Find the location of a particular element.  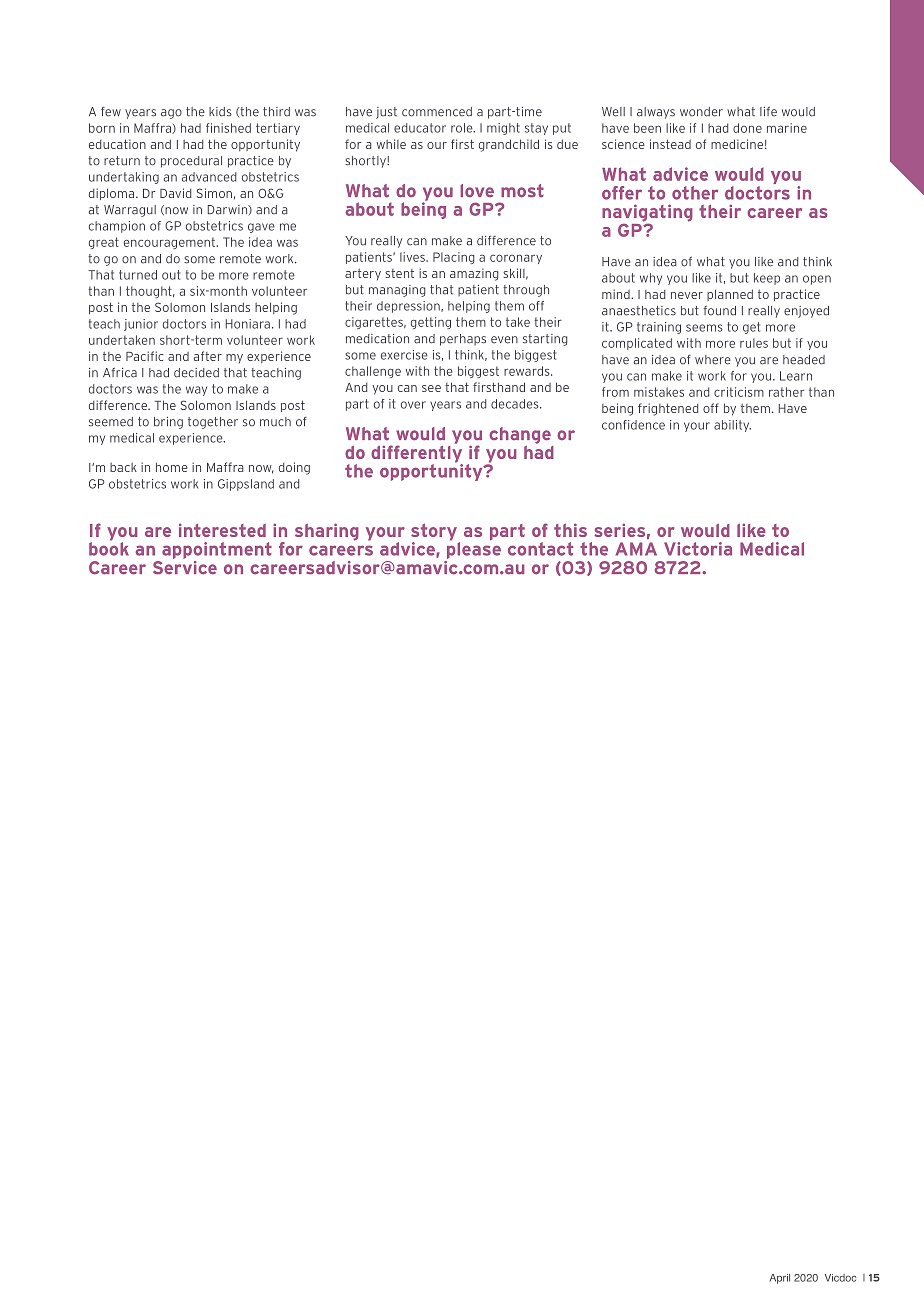

story is located at coordinates (435, 533).
